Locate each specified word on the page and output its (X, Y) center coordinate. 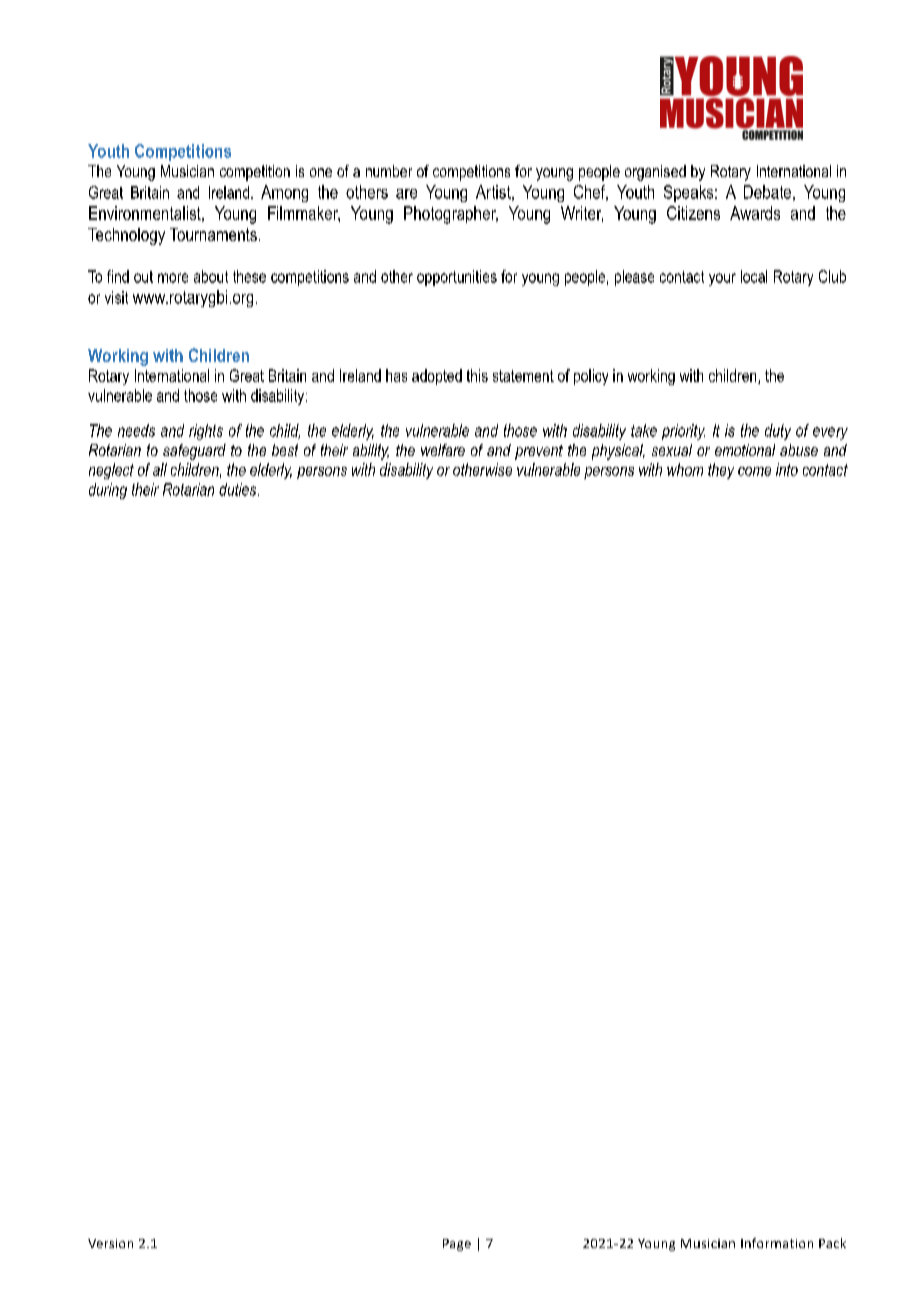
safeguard (194, 452)
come (754, 471)
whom (685, 469)
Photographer (451, 215)
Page (457, 1245)
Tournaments (213, 234)
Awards (755, 213)
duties (239, 489)
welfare (443, 450)
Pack (832, 1243)
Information (777, 1243)
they (721, 471)
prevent (539, 452)
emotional (745, 450)
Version (110, 1243)
